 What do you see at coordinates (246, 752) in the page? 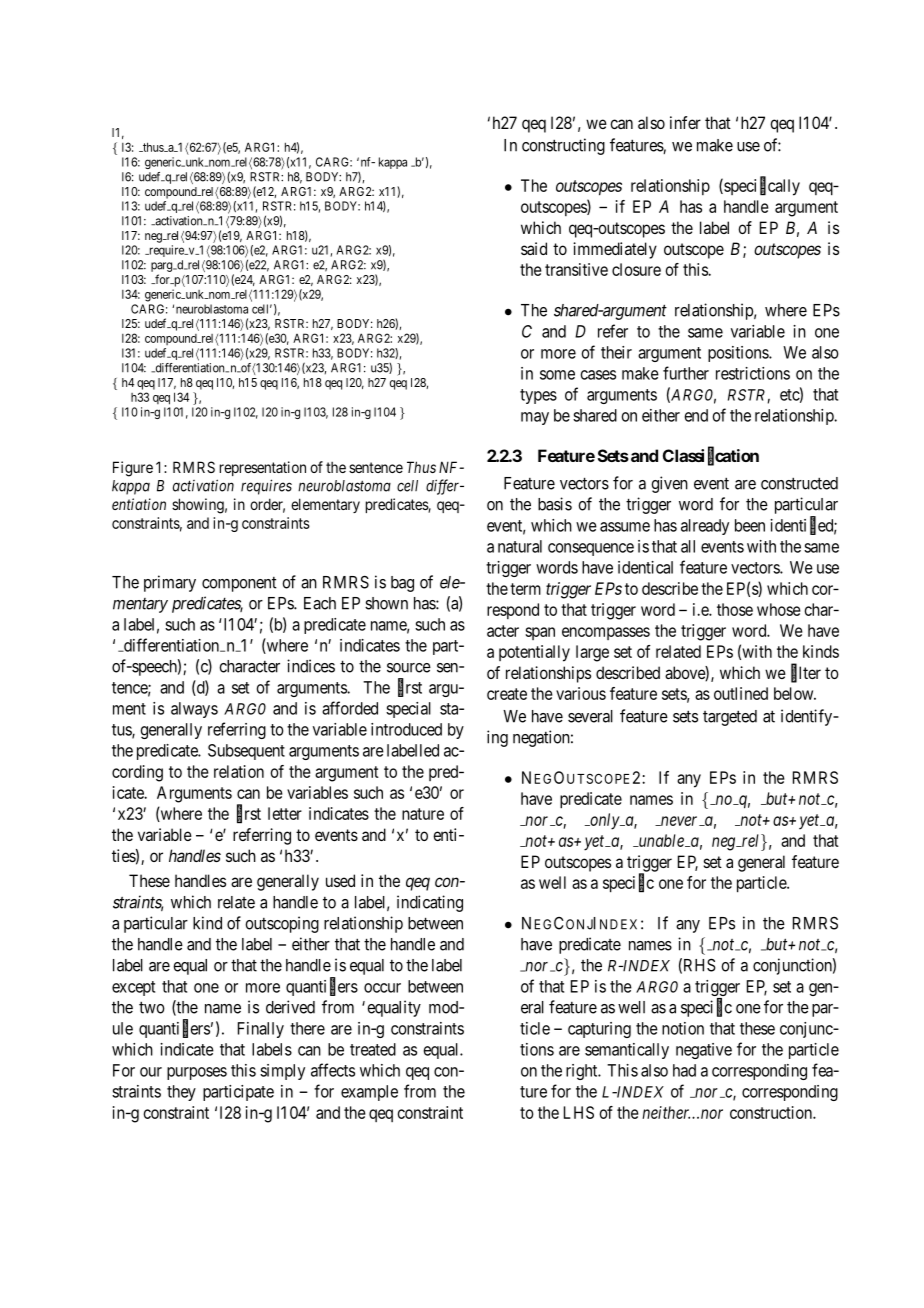
I see `Subsequent` at bounding box center [246, 752].
